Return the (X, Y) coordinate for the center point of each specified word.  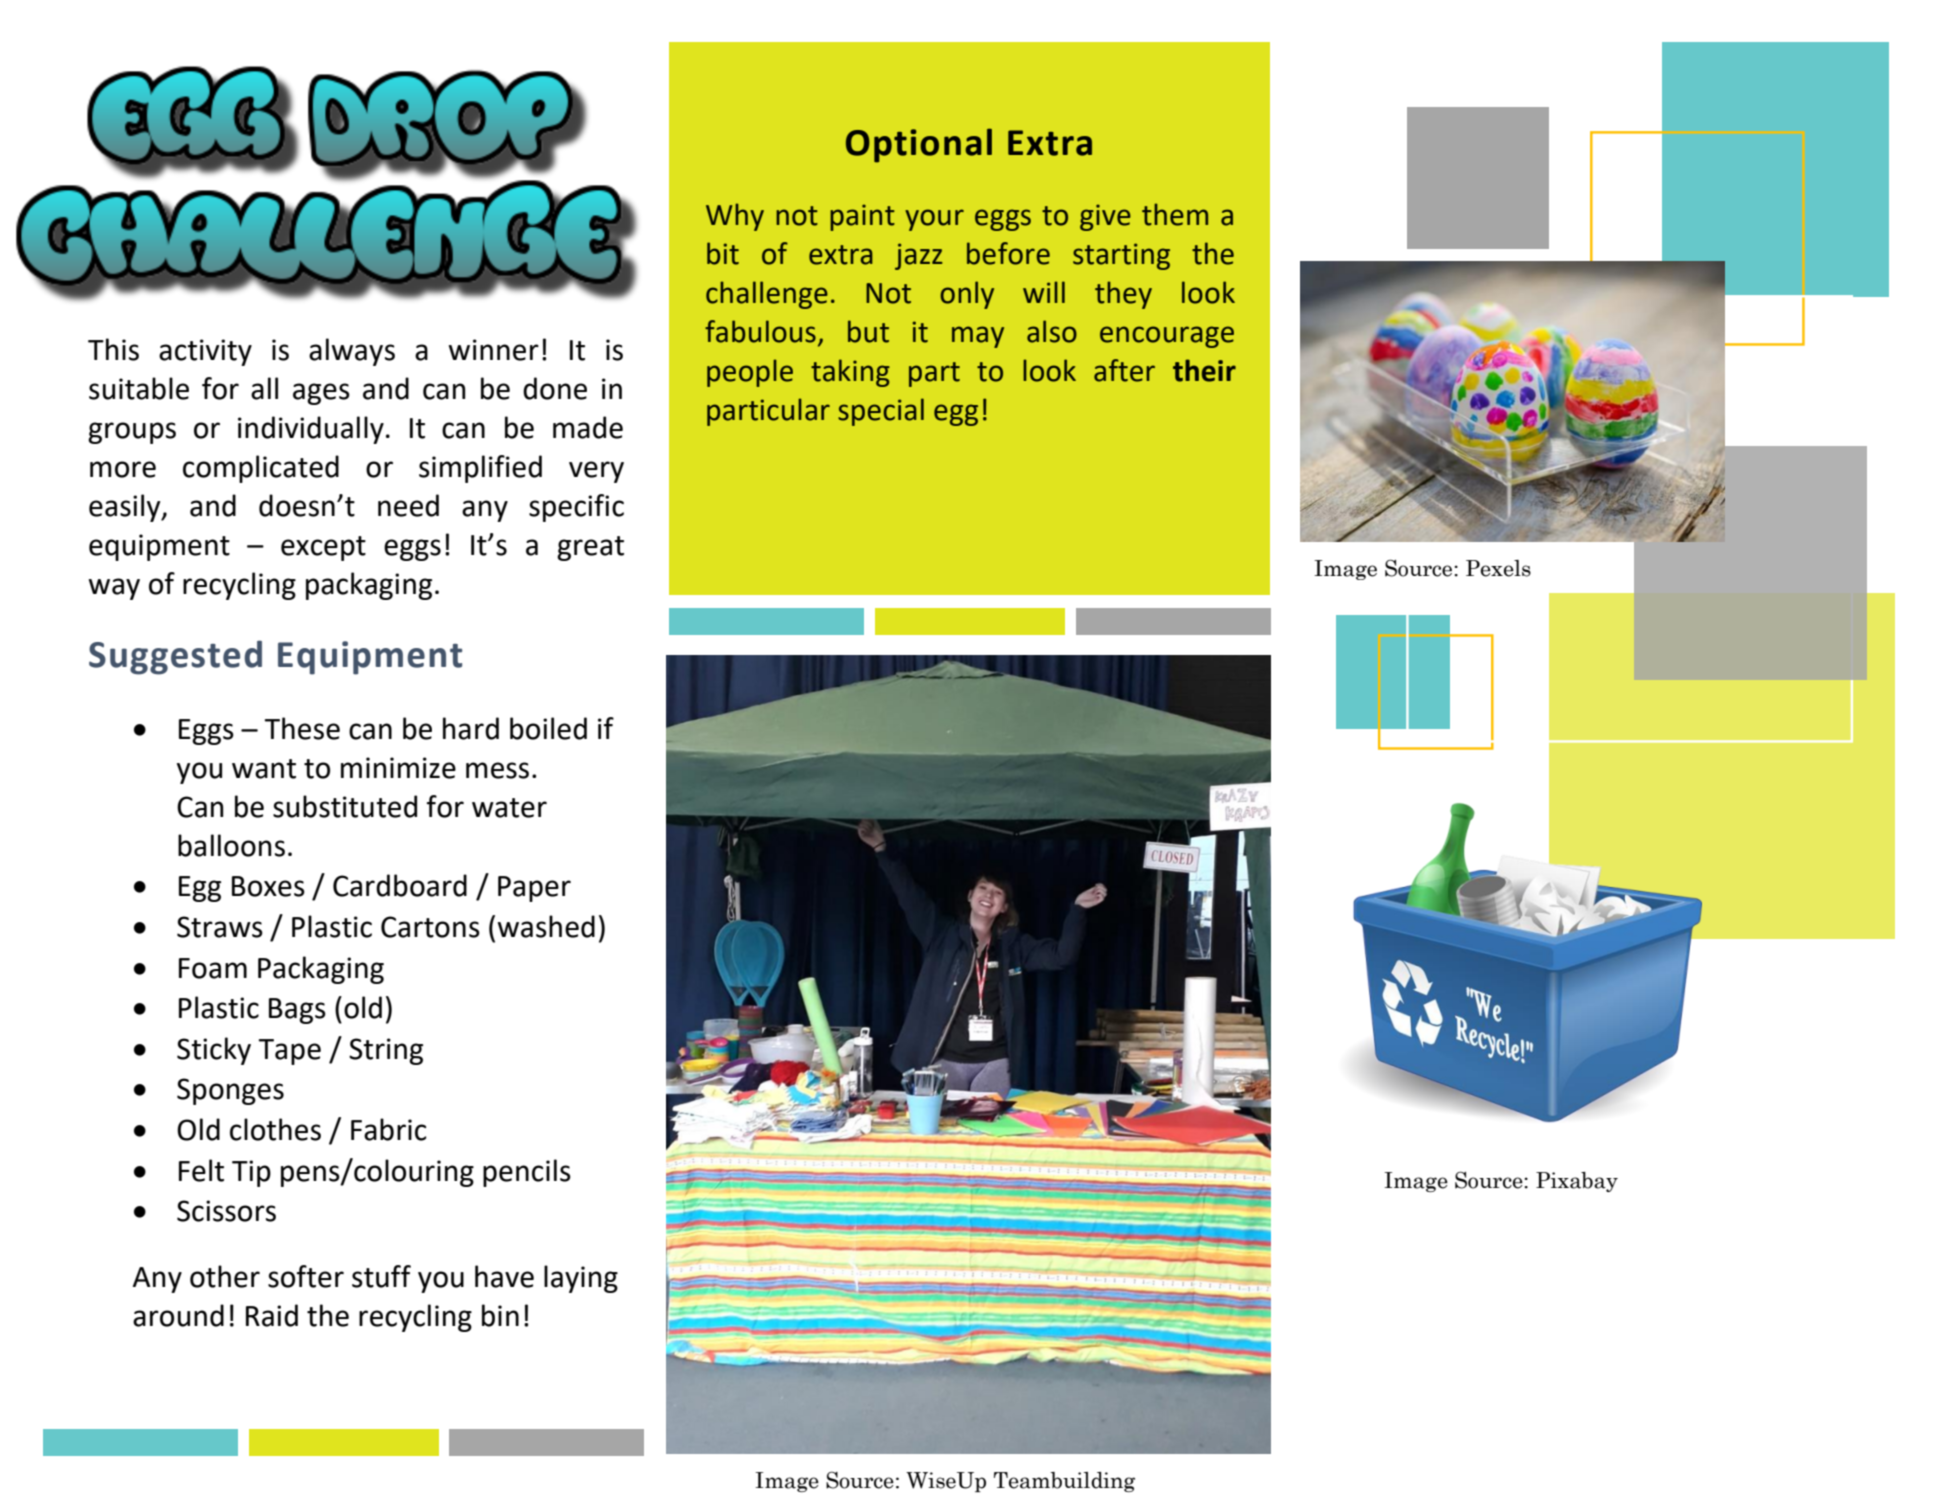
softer (306, 1276)
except (323, 548)
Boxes (268, 886)
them (1175, 214)
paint (862, 217)
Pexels (1498, 568)
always (352, 352)
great (590, 548)
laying (581, 1279)
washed (546, 926)
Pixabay (1577, 1182)
